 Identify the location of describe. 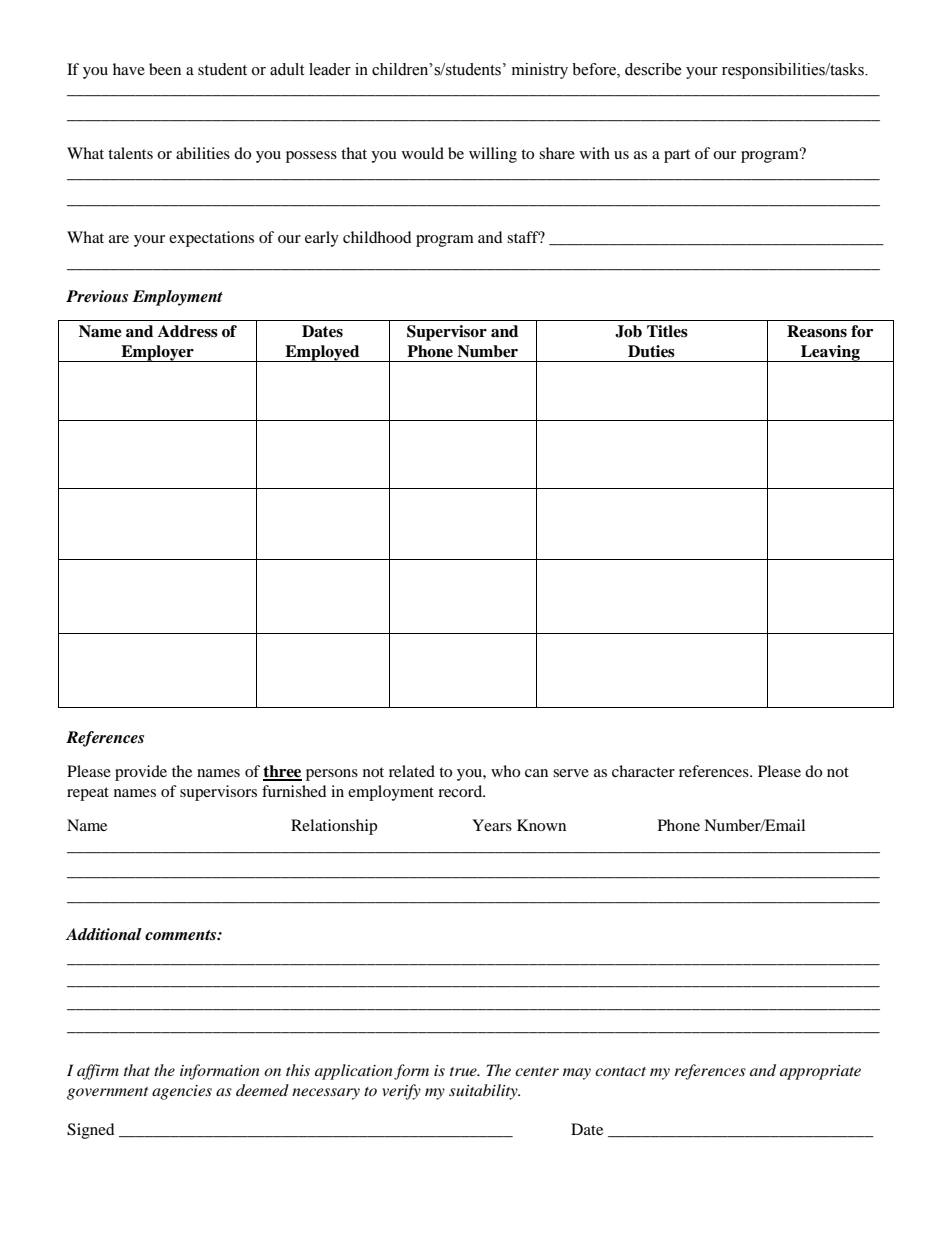
(653, 69).
